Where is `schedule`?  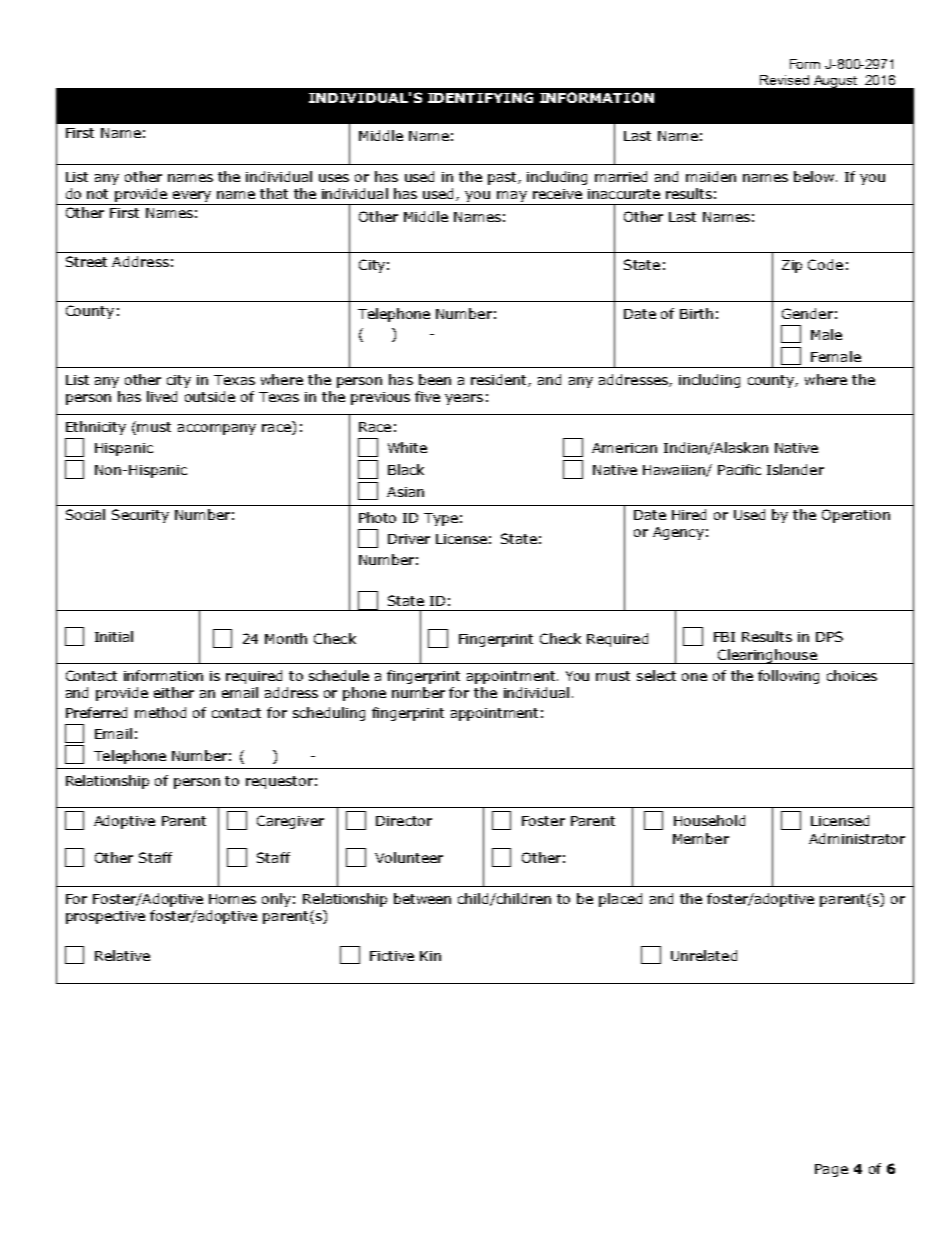
schedule is located at coordinates (339, 675).
